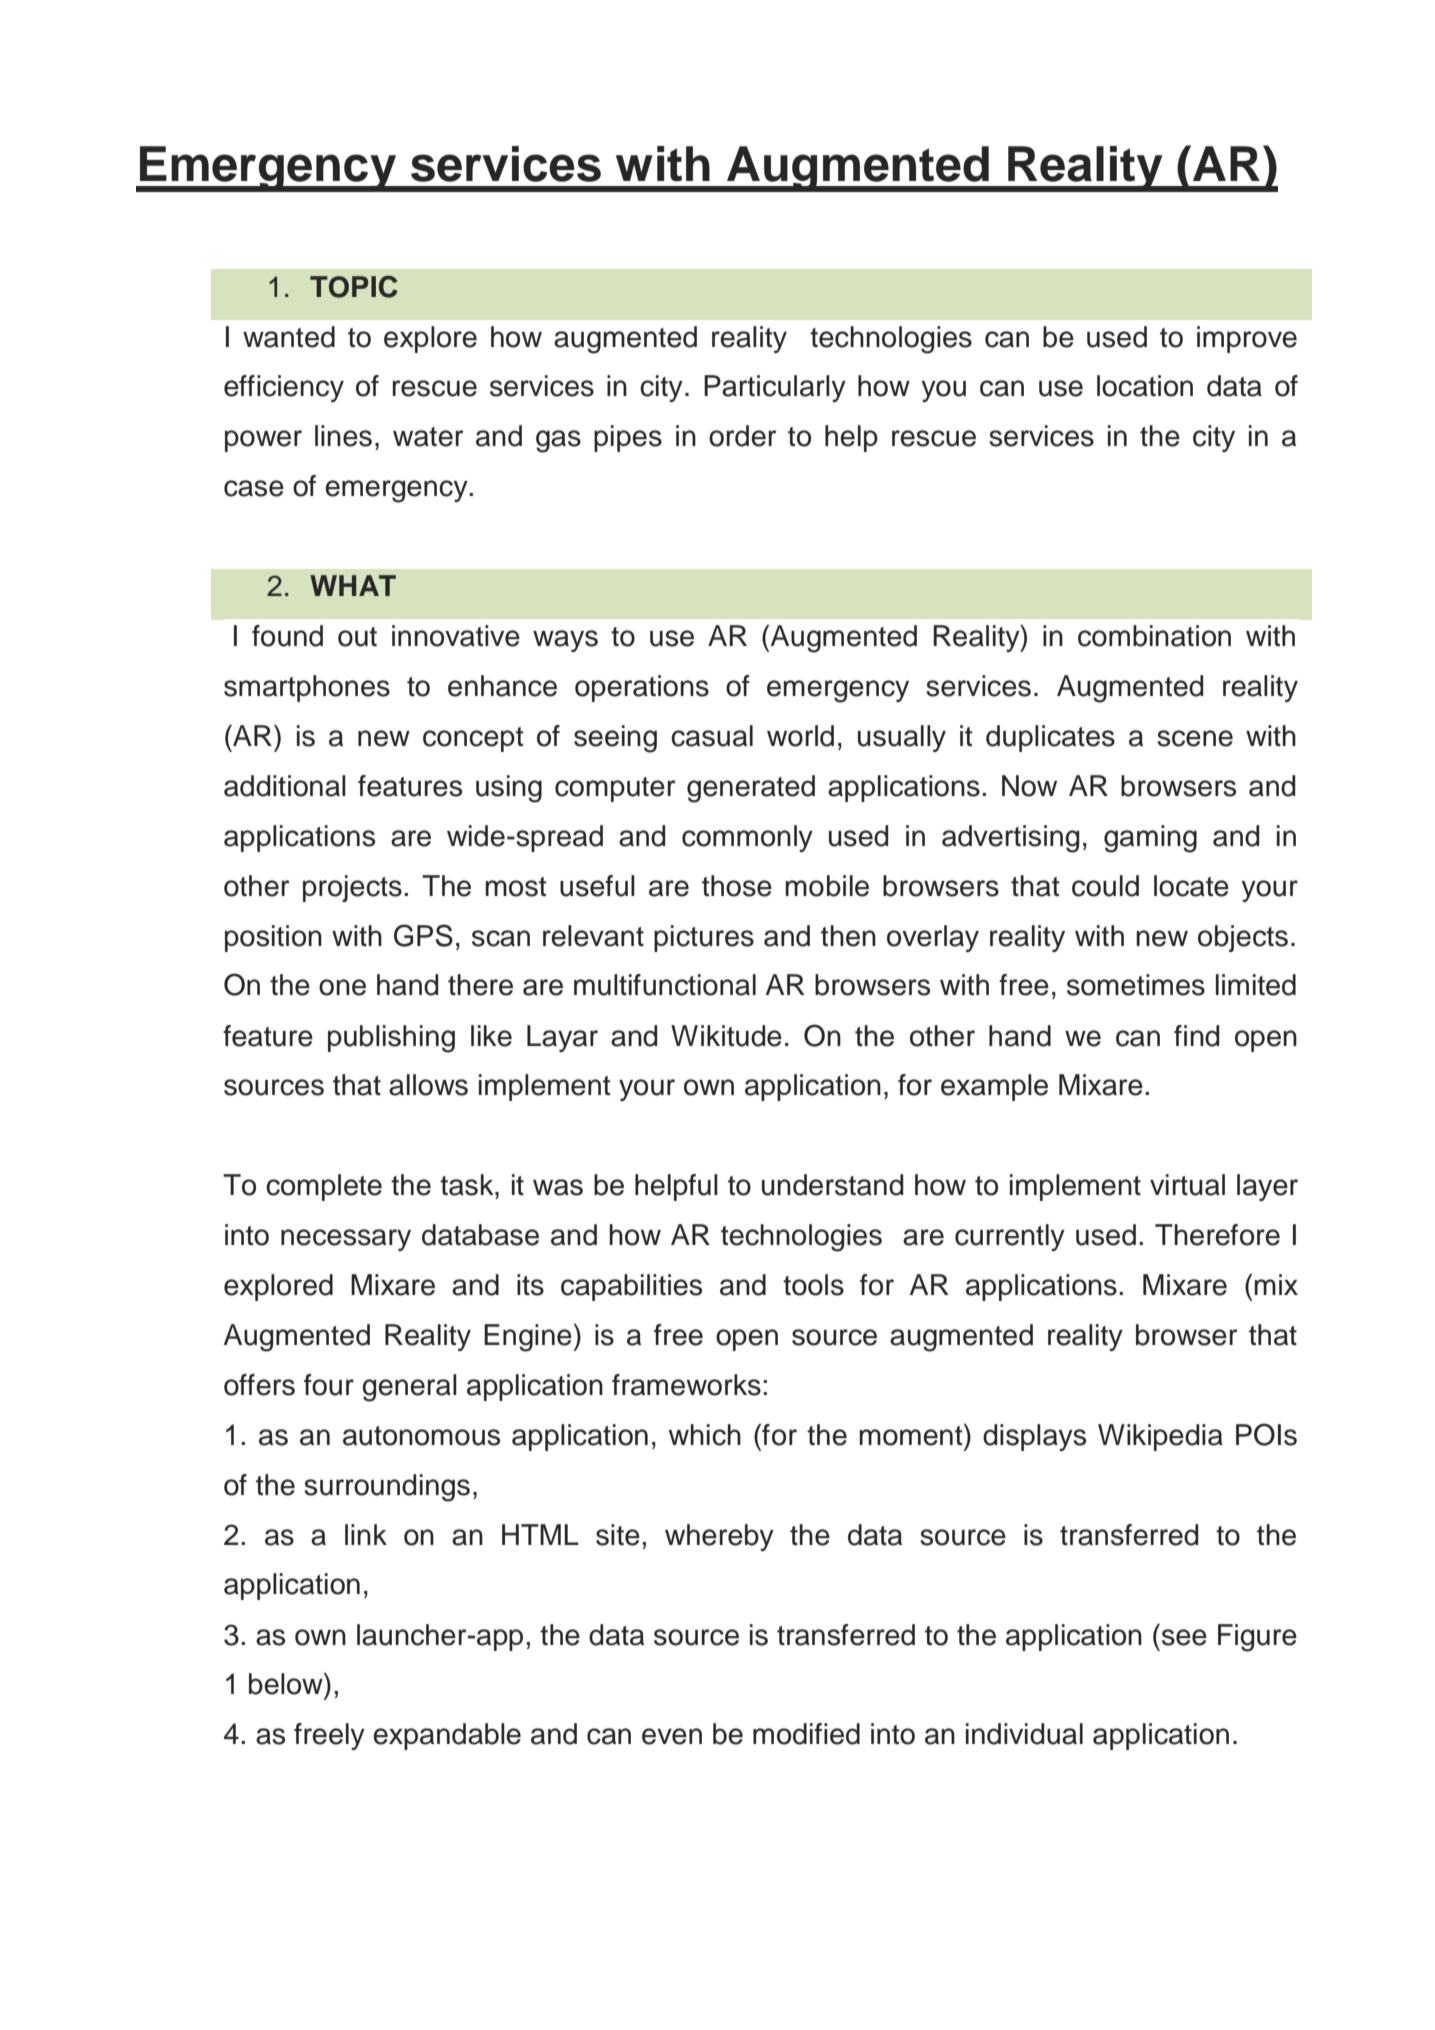 This page has height=2030, width=1435. What do you see at coordinates (806, 1734) in the page?
I see `modified` at bounding box center [806, 1734].
